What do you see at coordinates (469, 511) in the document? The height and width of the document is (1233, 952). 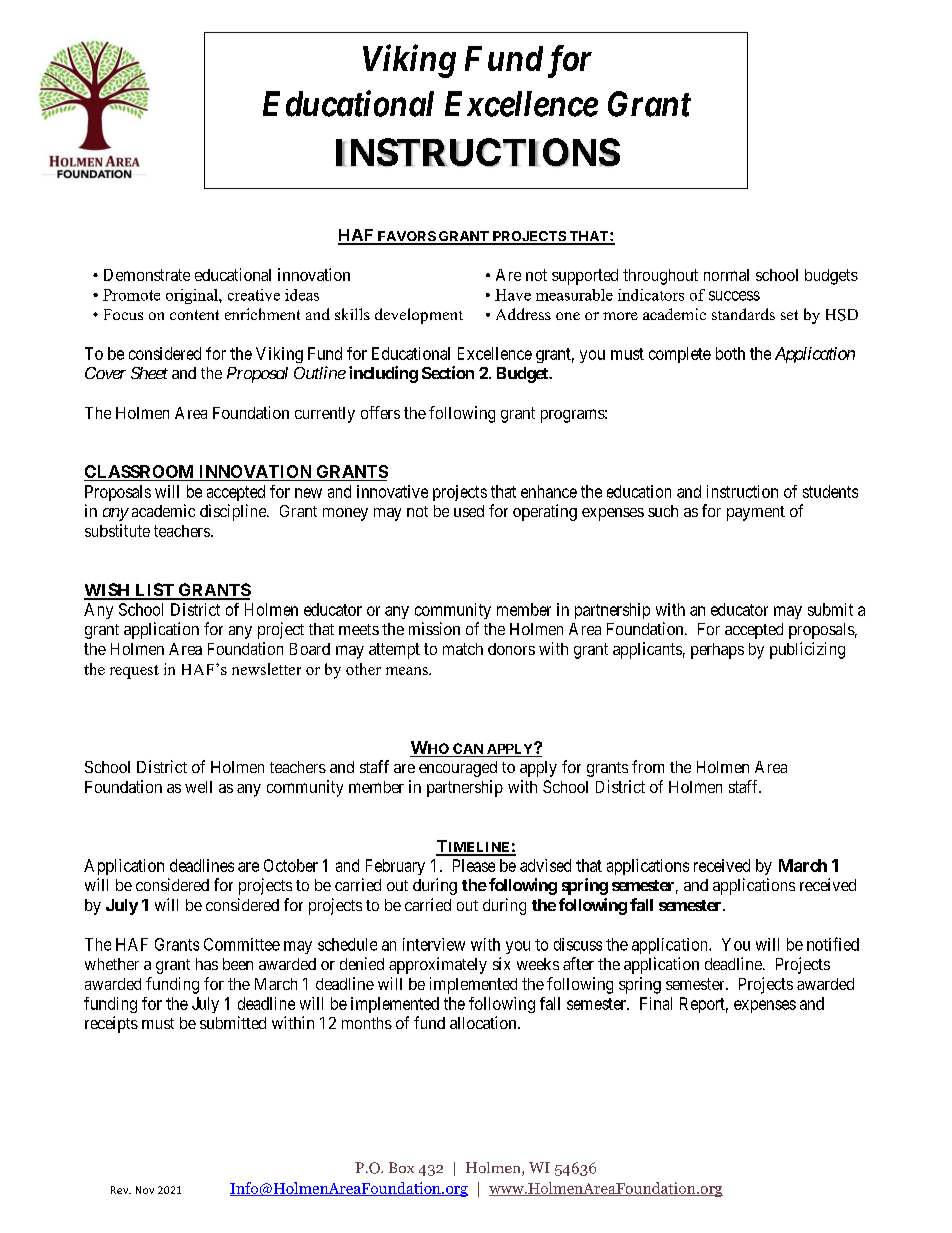 I see `used` at bounding box center [469, 511].
